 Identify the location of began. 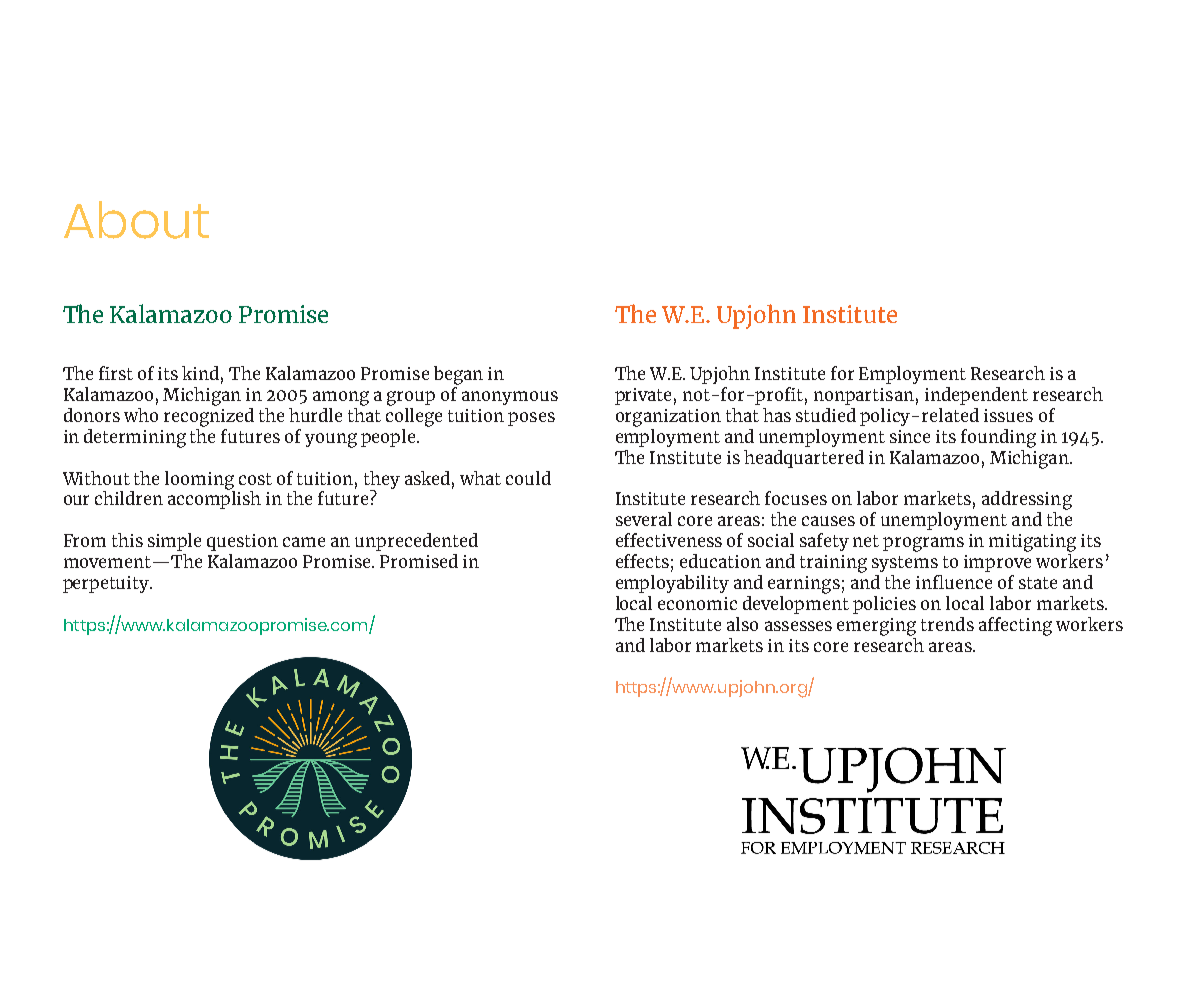
(458, 375).
